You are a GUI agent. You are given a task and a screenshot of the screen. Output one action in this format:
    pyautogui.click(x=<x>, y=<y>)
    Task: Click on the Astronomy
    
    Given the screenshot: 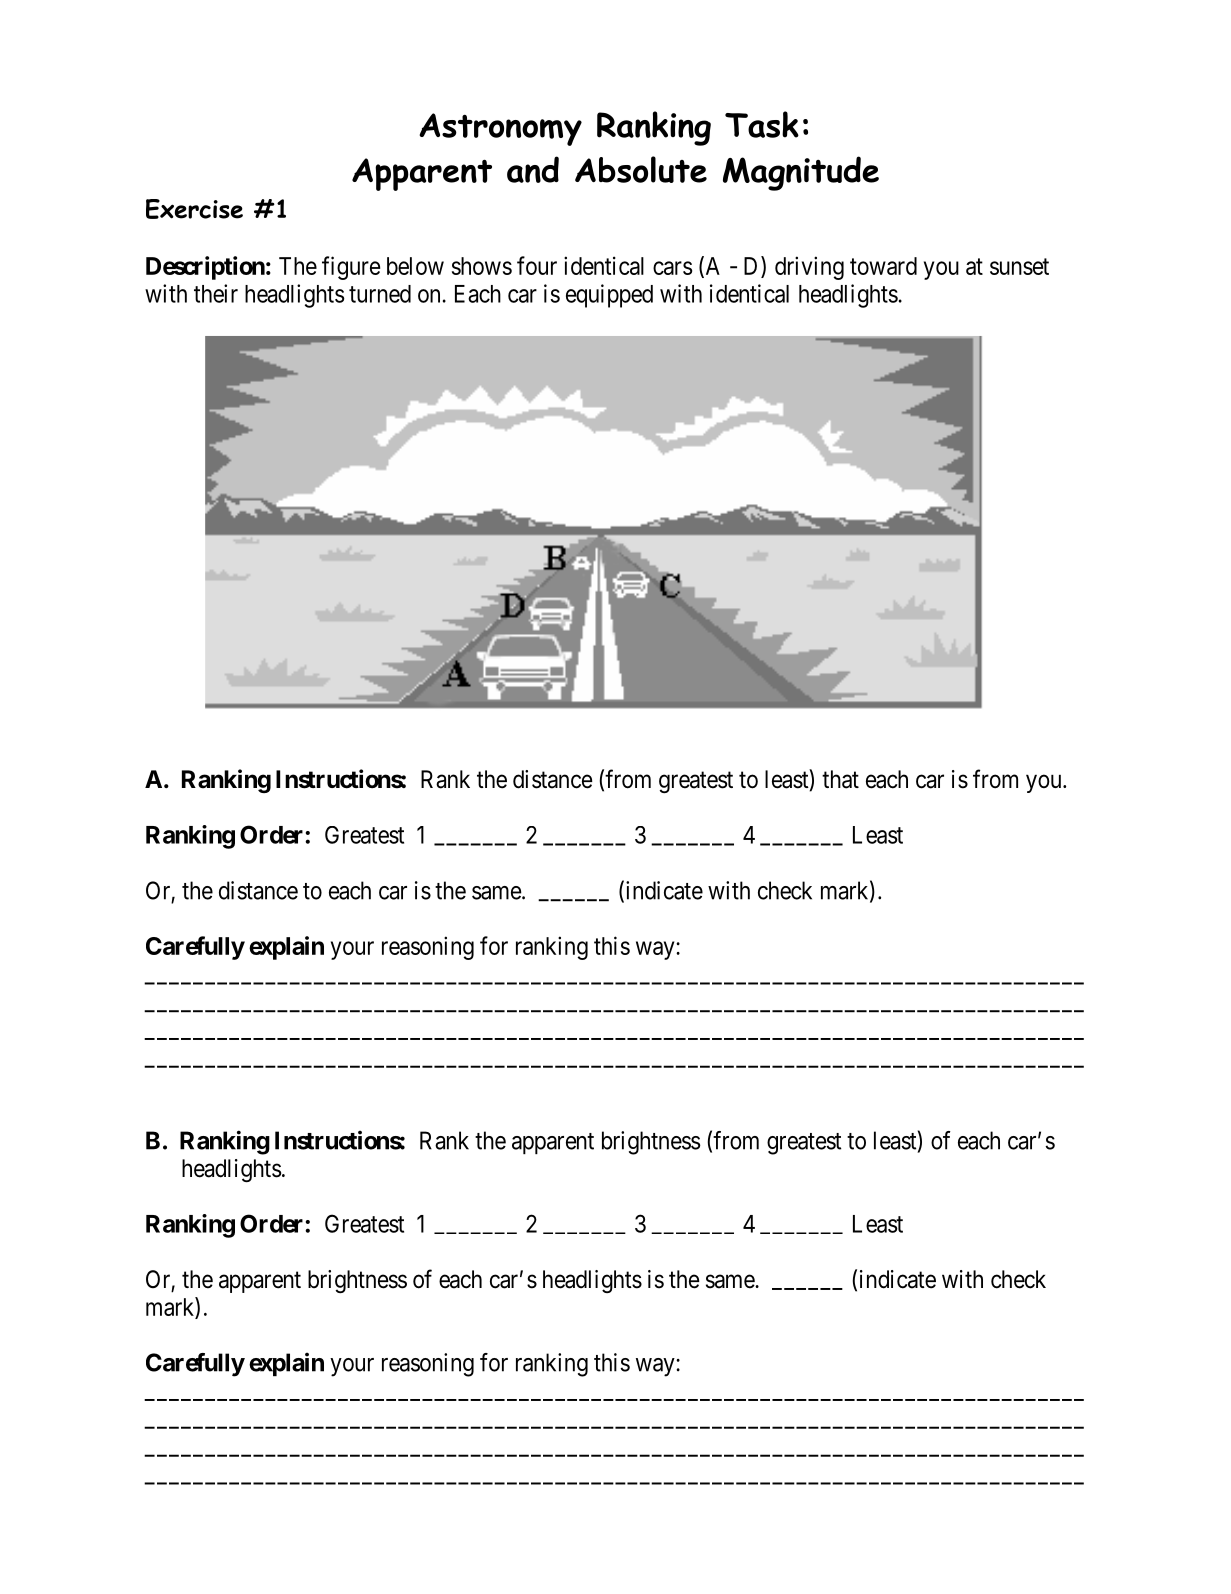 What is the action you would take?
    pyautogui.click(x=500, y=129)
